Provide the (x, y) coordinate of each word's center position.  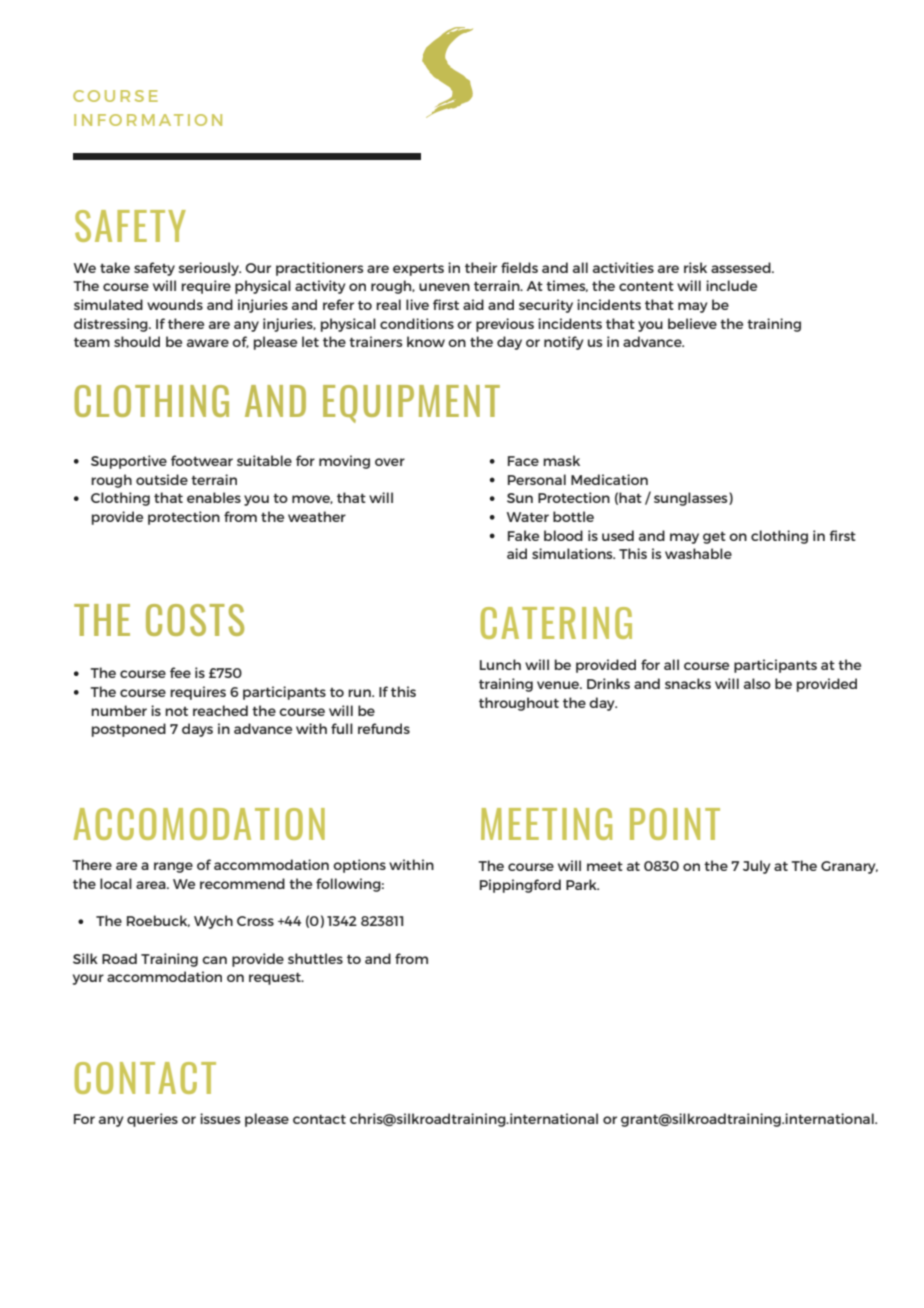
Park (582, 884)
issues (220, 1118)
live (417, 304)
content (646, 286)
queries (152, 1120)
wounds (175, 304)
